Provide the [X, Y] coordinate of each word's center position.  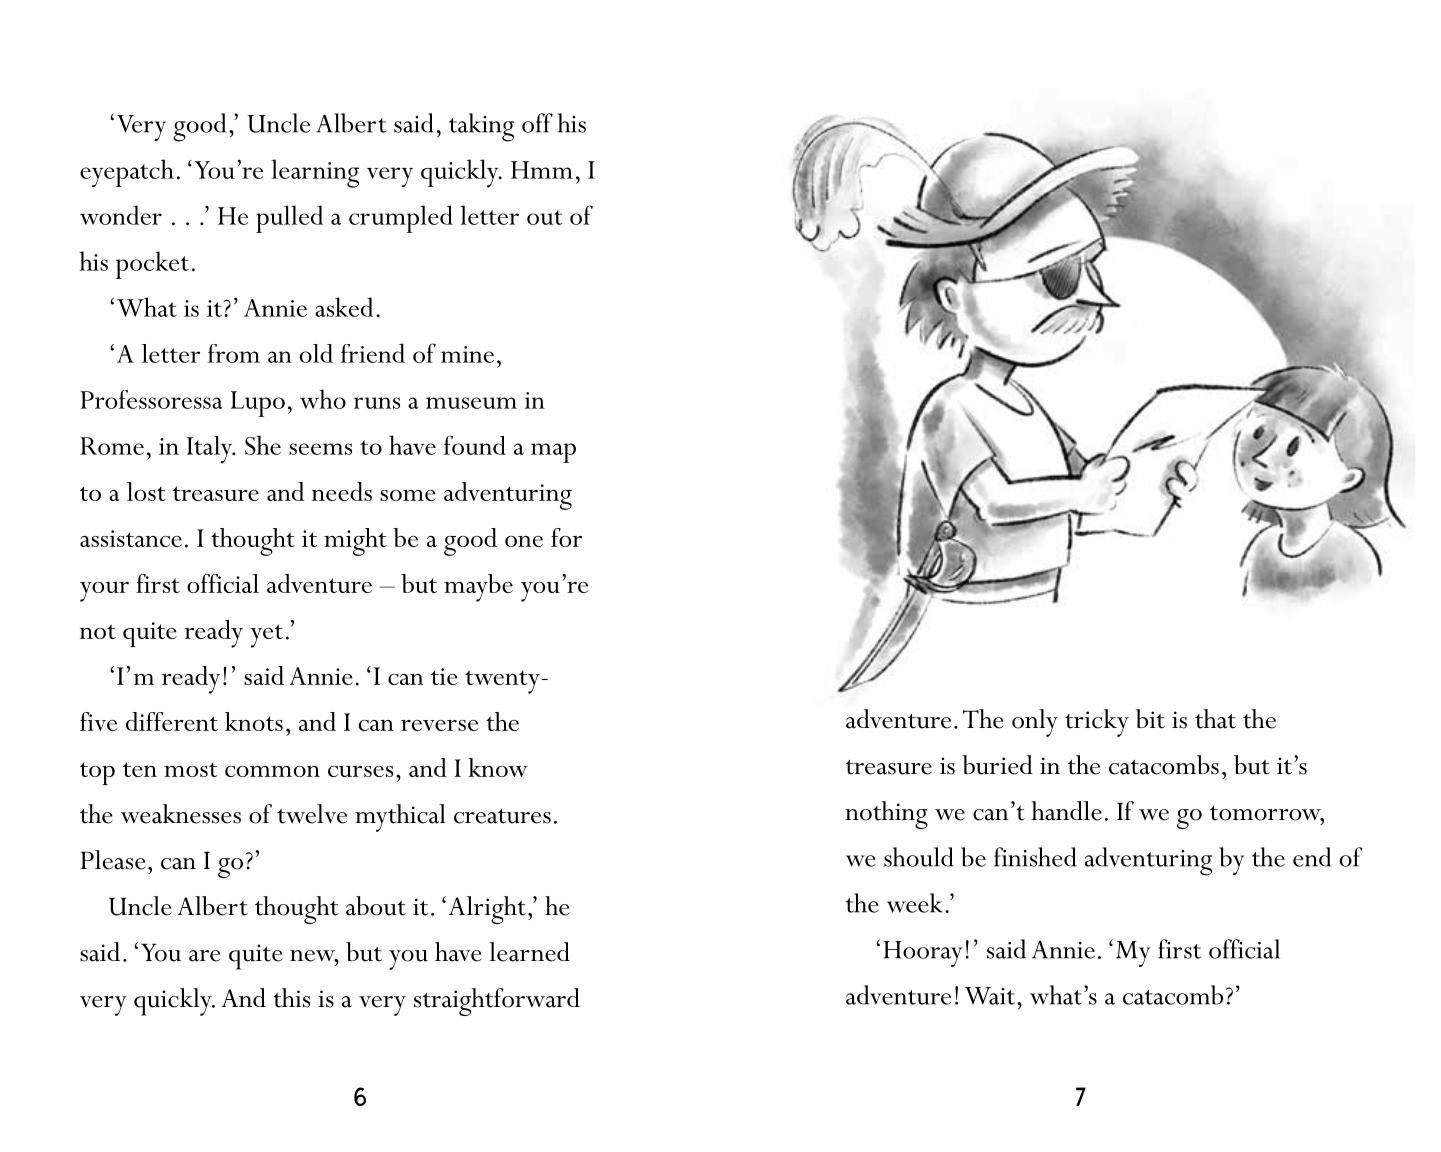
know [498, 767]
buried [997, 765]
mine [467, 354]
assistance [131, 538]
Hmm [542, 170]
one [524, 541]
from [234, 353]
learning [315, 173]
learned [529, 952]
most [191, 770]
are [205, 956]
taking [481, 127]
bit [1150, 719]
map [553, 453]
